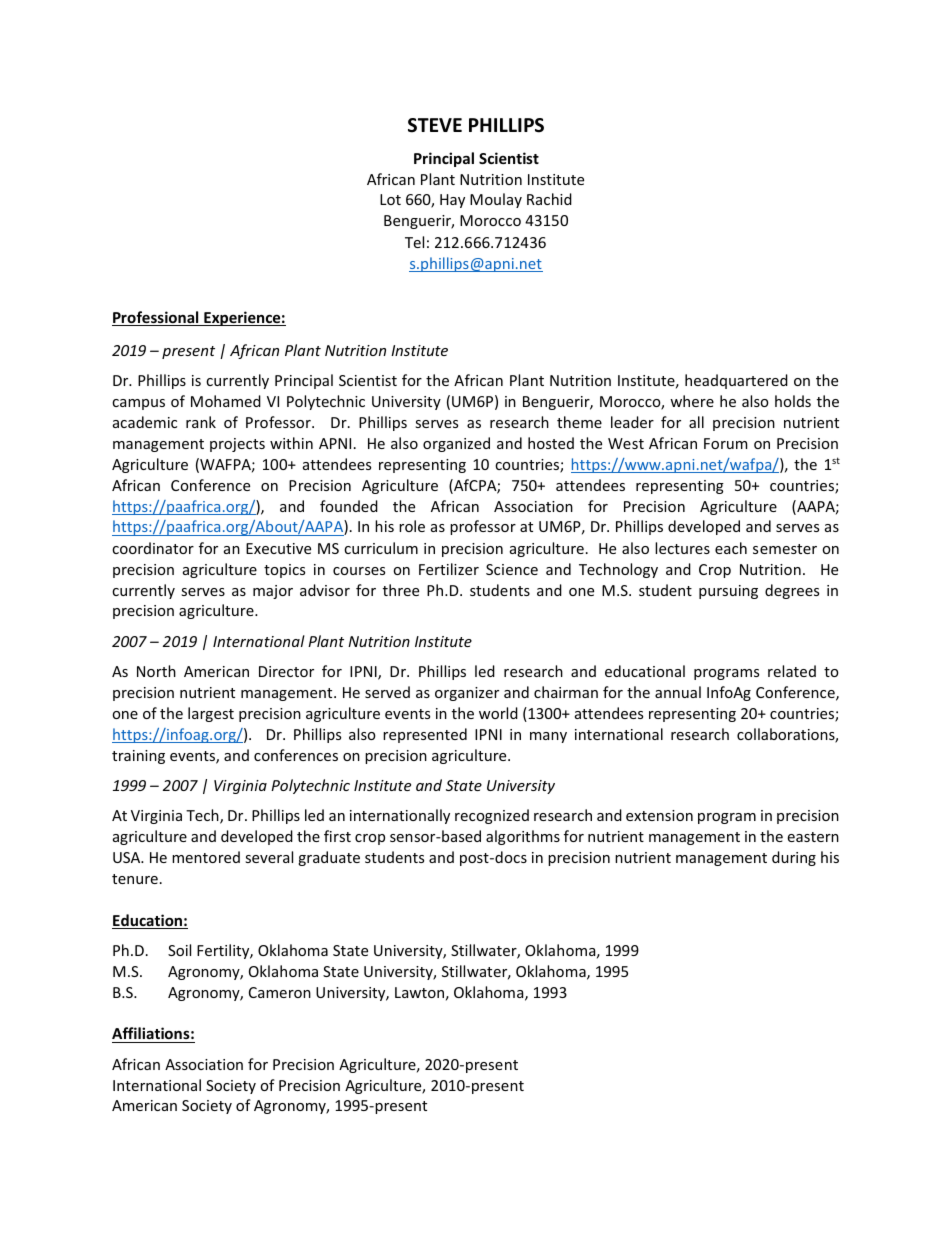 The height and width of the screenshot is (1233, 952). What do you see at coordinates (390, 199) in the screenshot?
I see `Lot` at bounding box center [390, 199].
